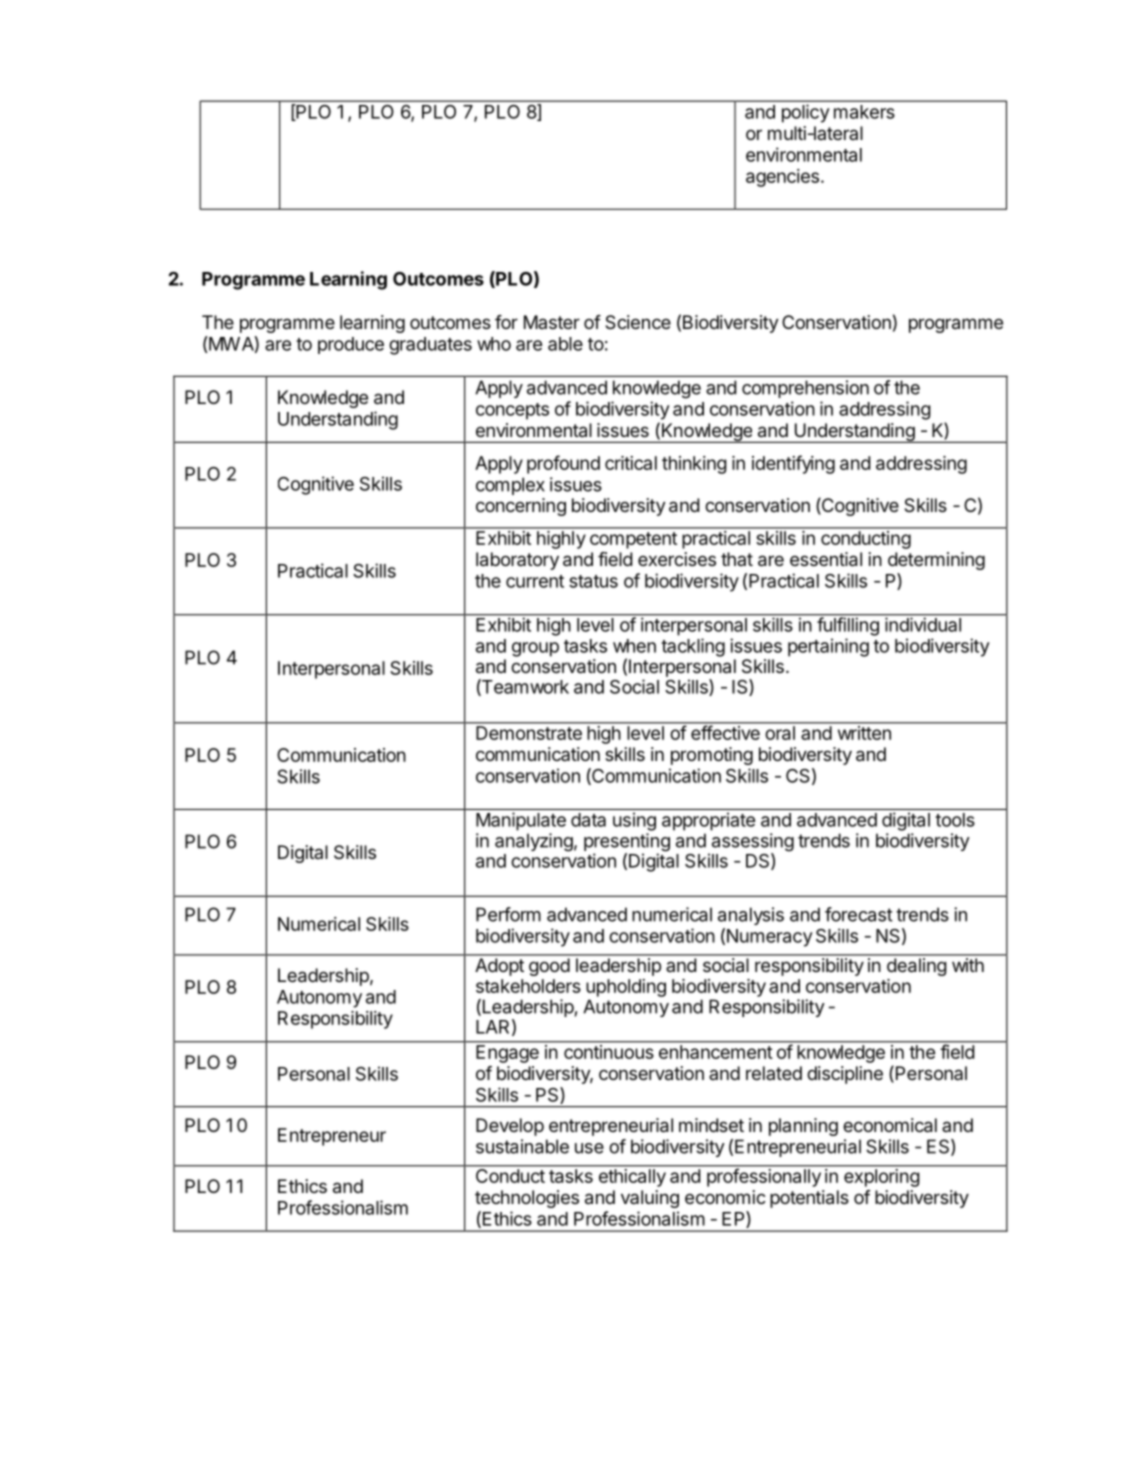 The width and height of the document is (1141, 1477). Describe the element at coordinates (510, 1127) in the document. I see `Develop` at that location.
